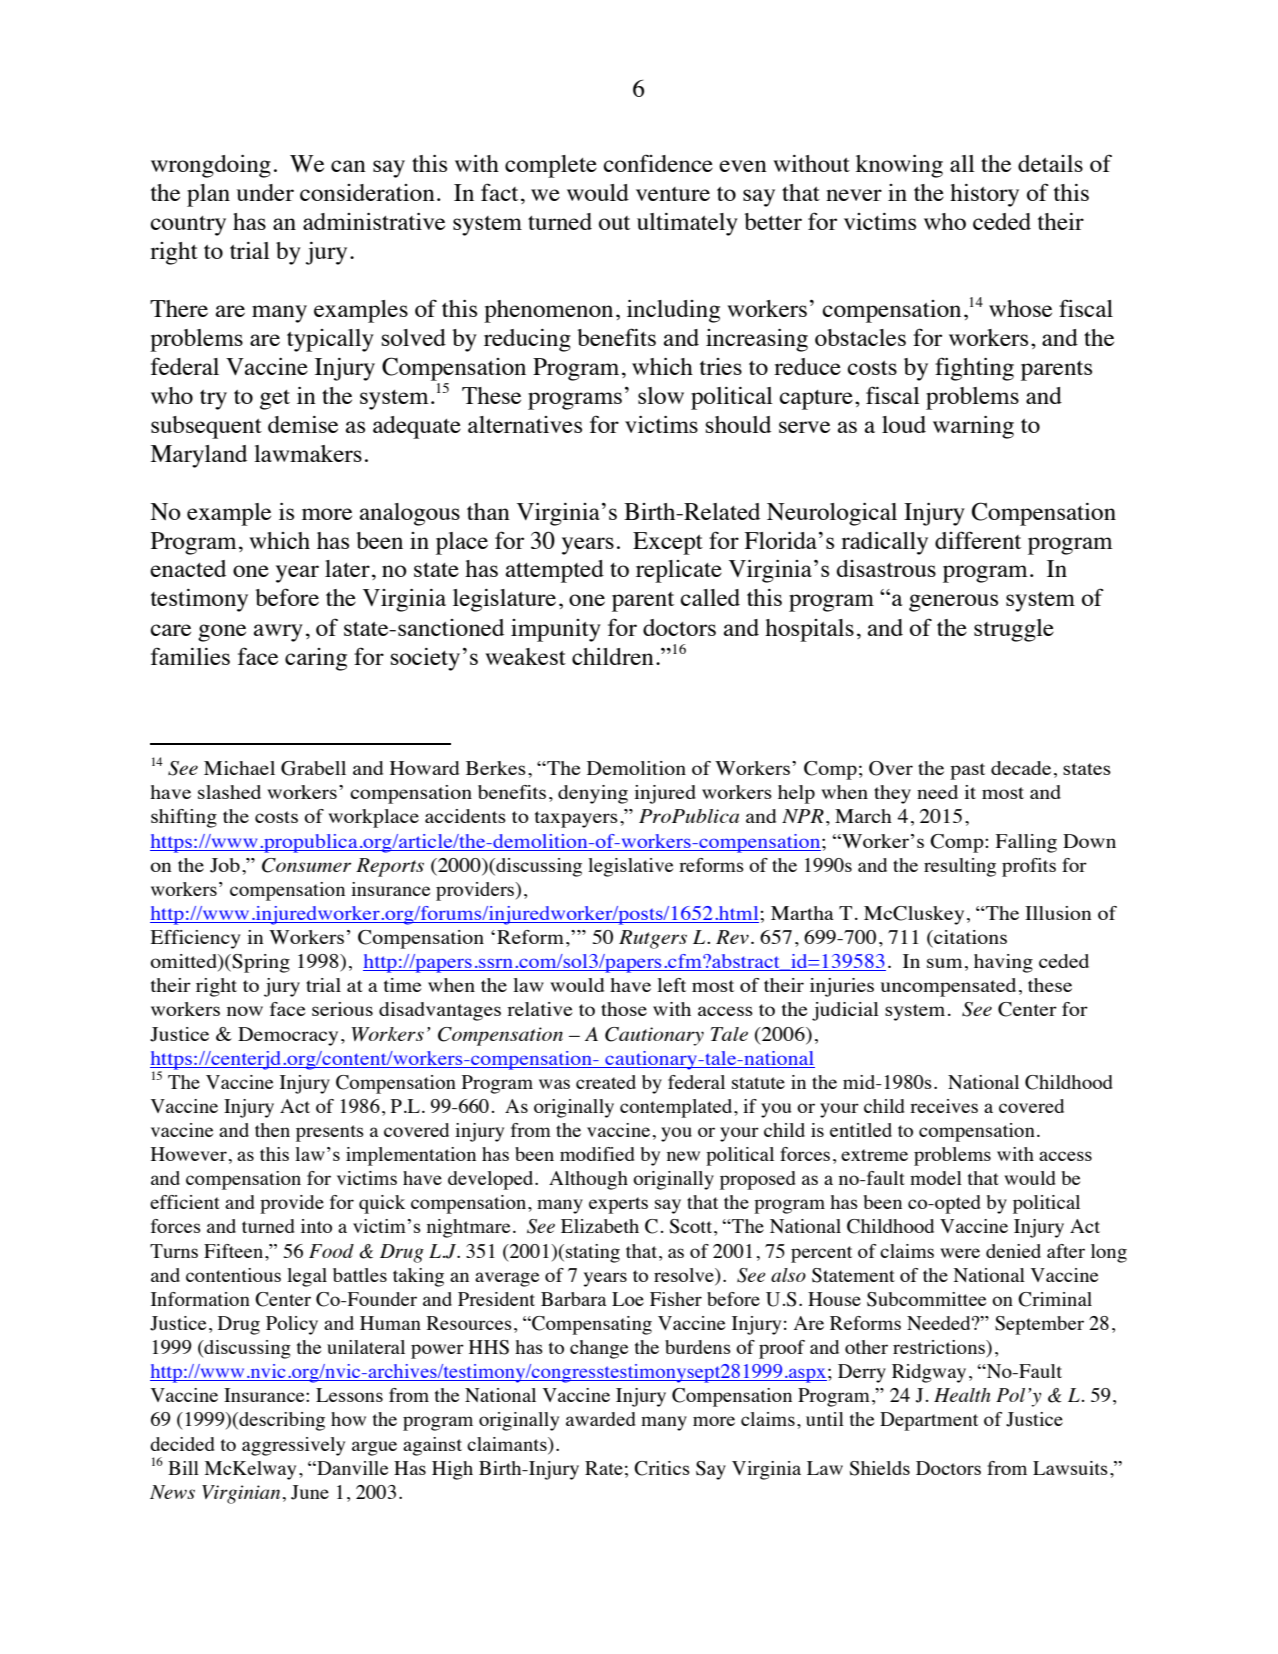 This page has height=1654, width=1278. What do you see at coordinates (208, 195) in the page?
I see `plan` at bounding box center [208, 195].
